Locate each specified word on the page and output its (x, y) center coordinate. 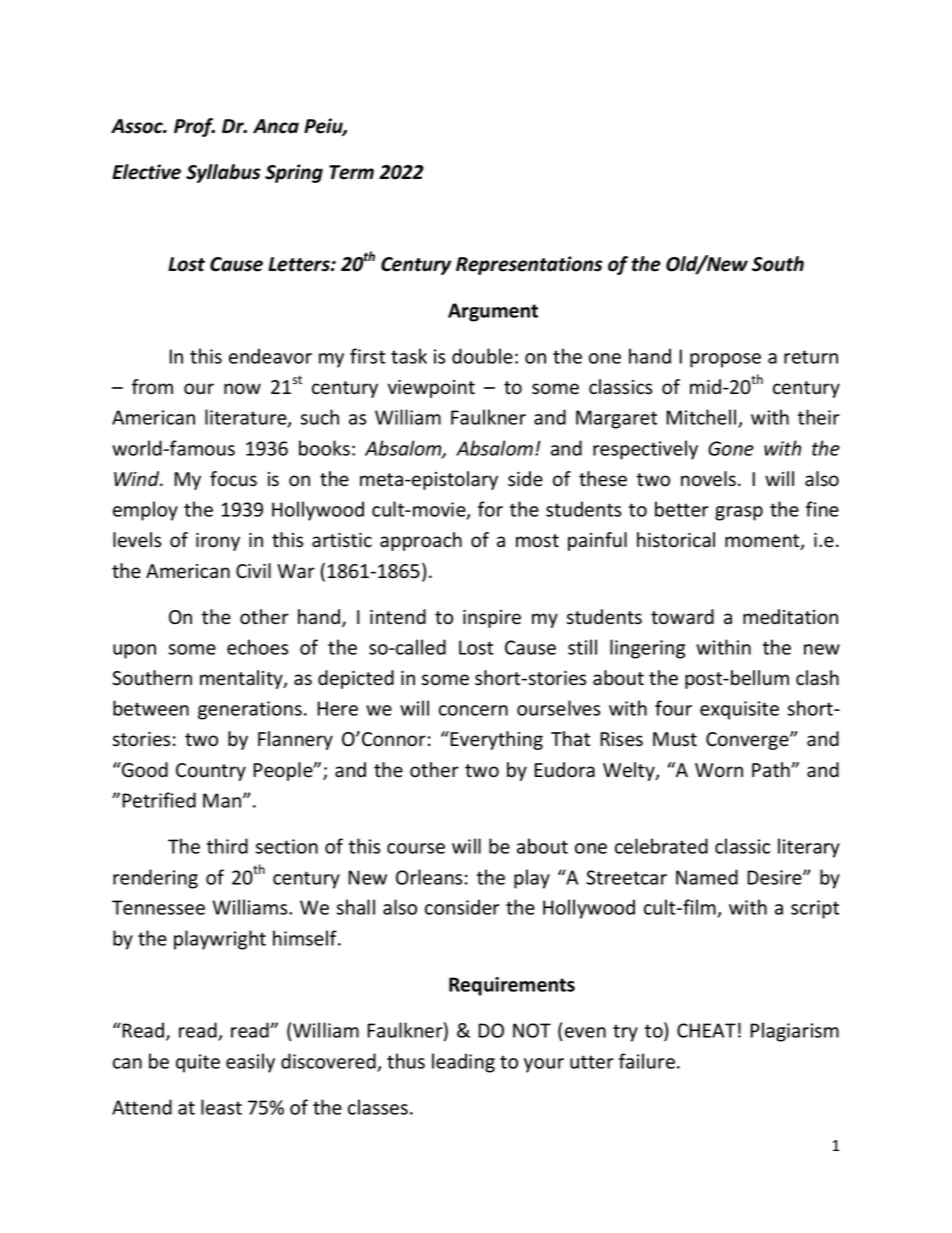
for (490, 509)
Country (211, 772)
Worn (719, 770)
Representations (529, 265)
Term (351, 172)
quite (198, 1063)
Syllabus (223, 173)
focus (233, 479)
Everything (496, 740)
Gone (731, 448)
